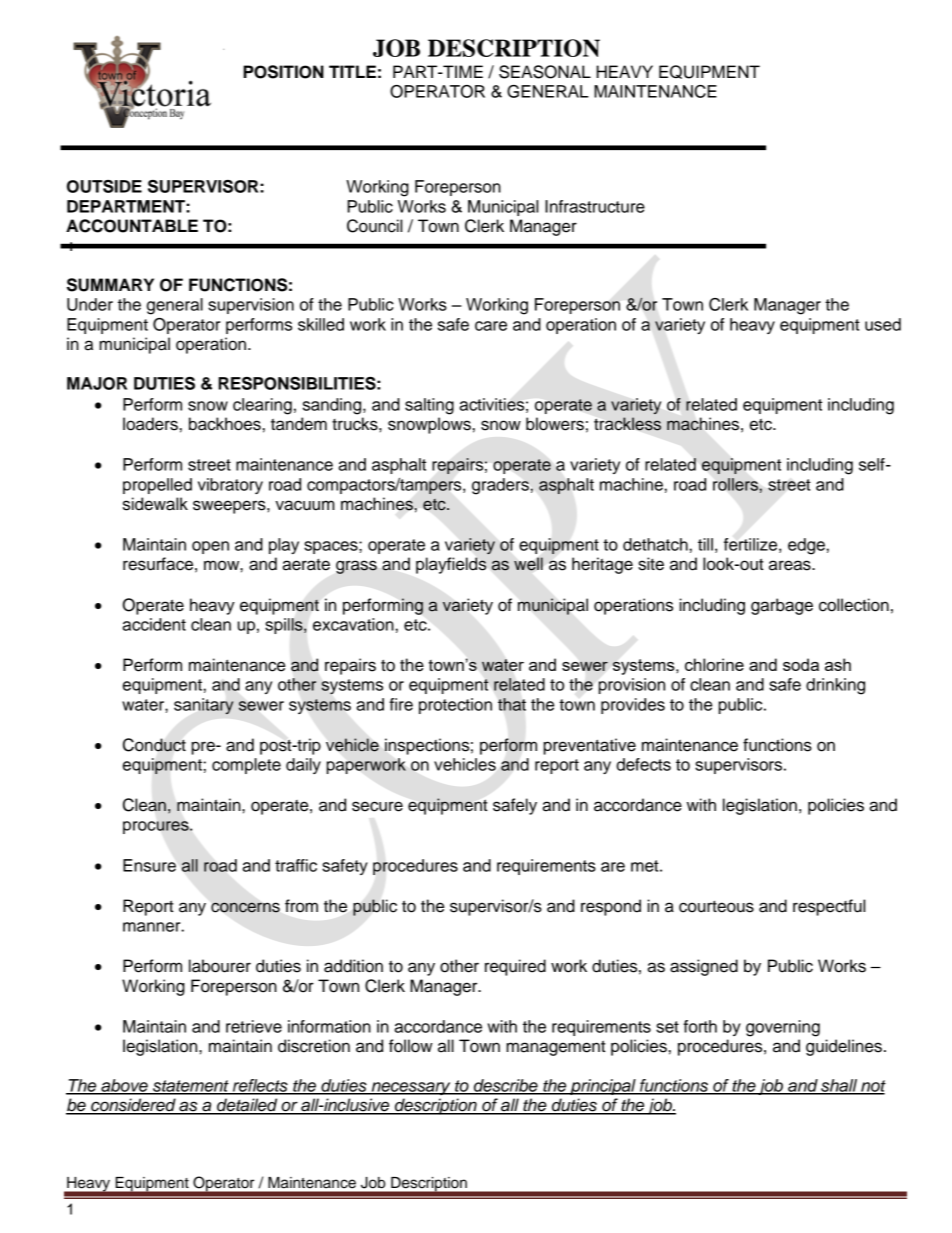  Describe the element at coordinates (283, 72) in the screenshot. I see `POSITION` at that location.
